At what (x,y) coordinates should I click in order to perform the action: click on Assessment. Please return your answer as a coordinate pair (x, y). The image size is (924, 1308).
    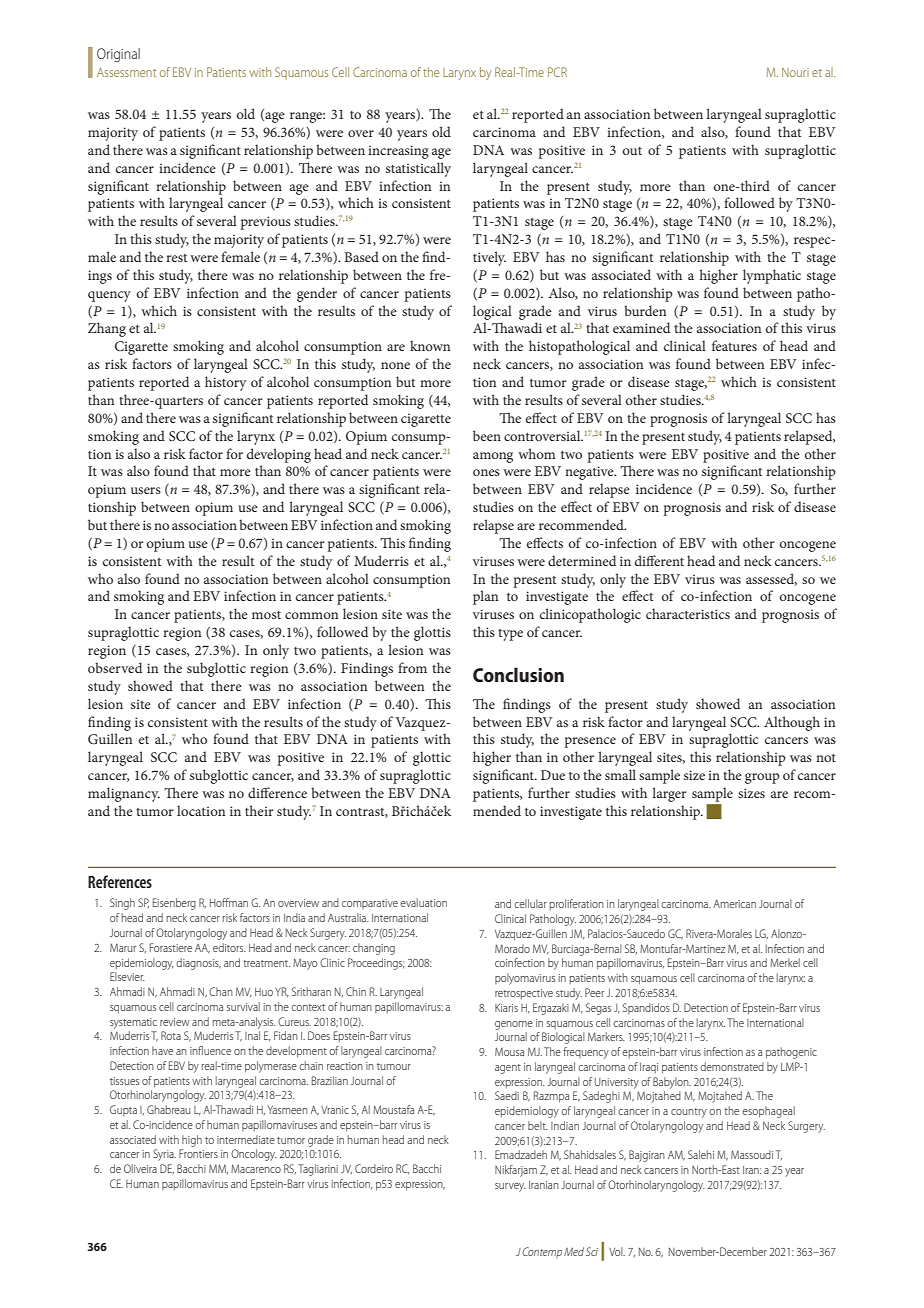
    Looking at the image, I should click on (126, 72).
